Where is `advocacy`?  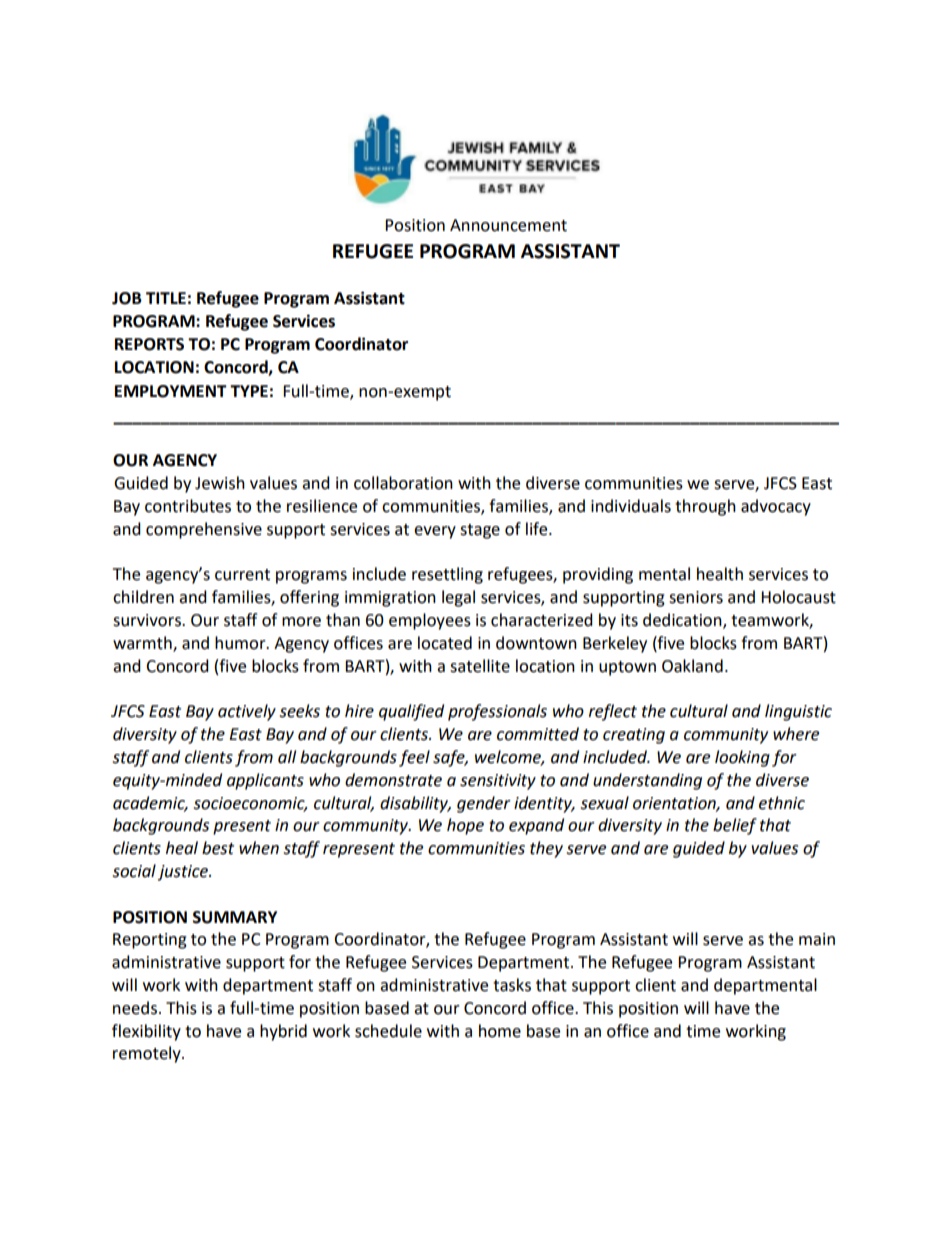
advocacy is located at coordinates (776, 507).
